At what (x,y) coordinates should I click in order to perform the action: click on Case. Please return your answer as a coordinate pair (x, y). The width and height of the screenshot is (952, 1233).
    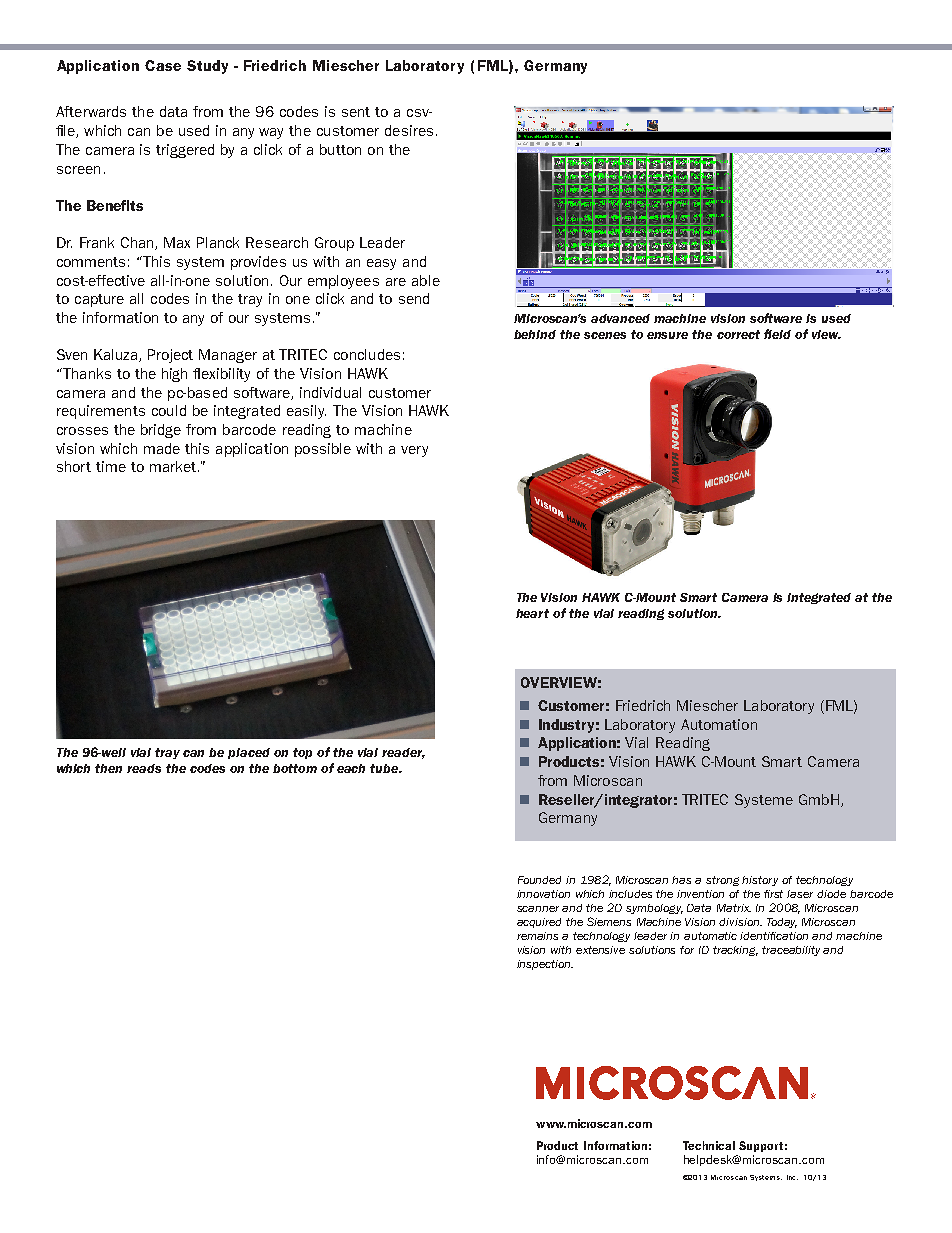
    Looking at the image, I should click on (163, 65).
